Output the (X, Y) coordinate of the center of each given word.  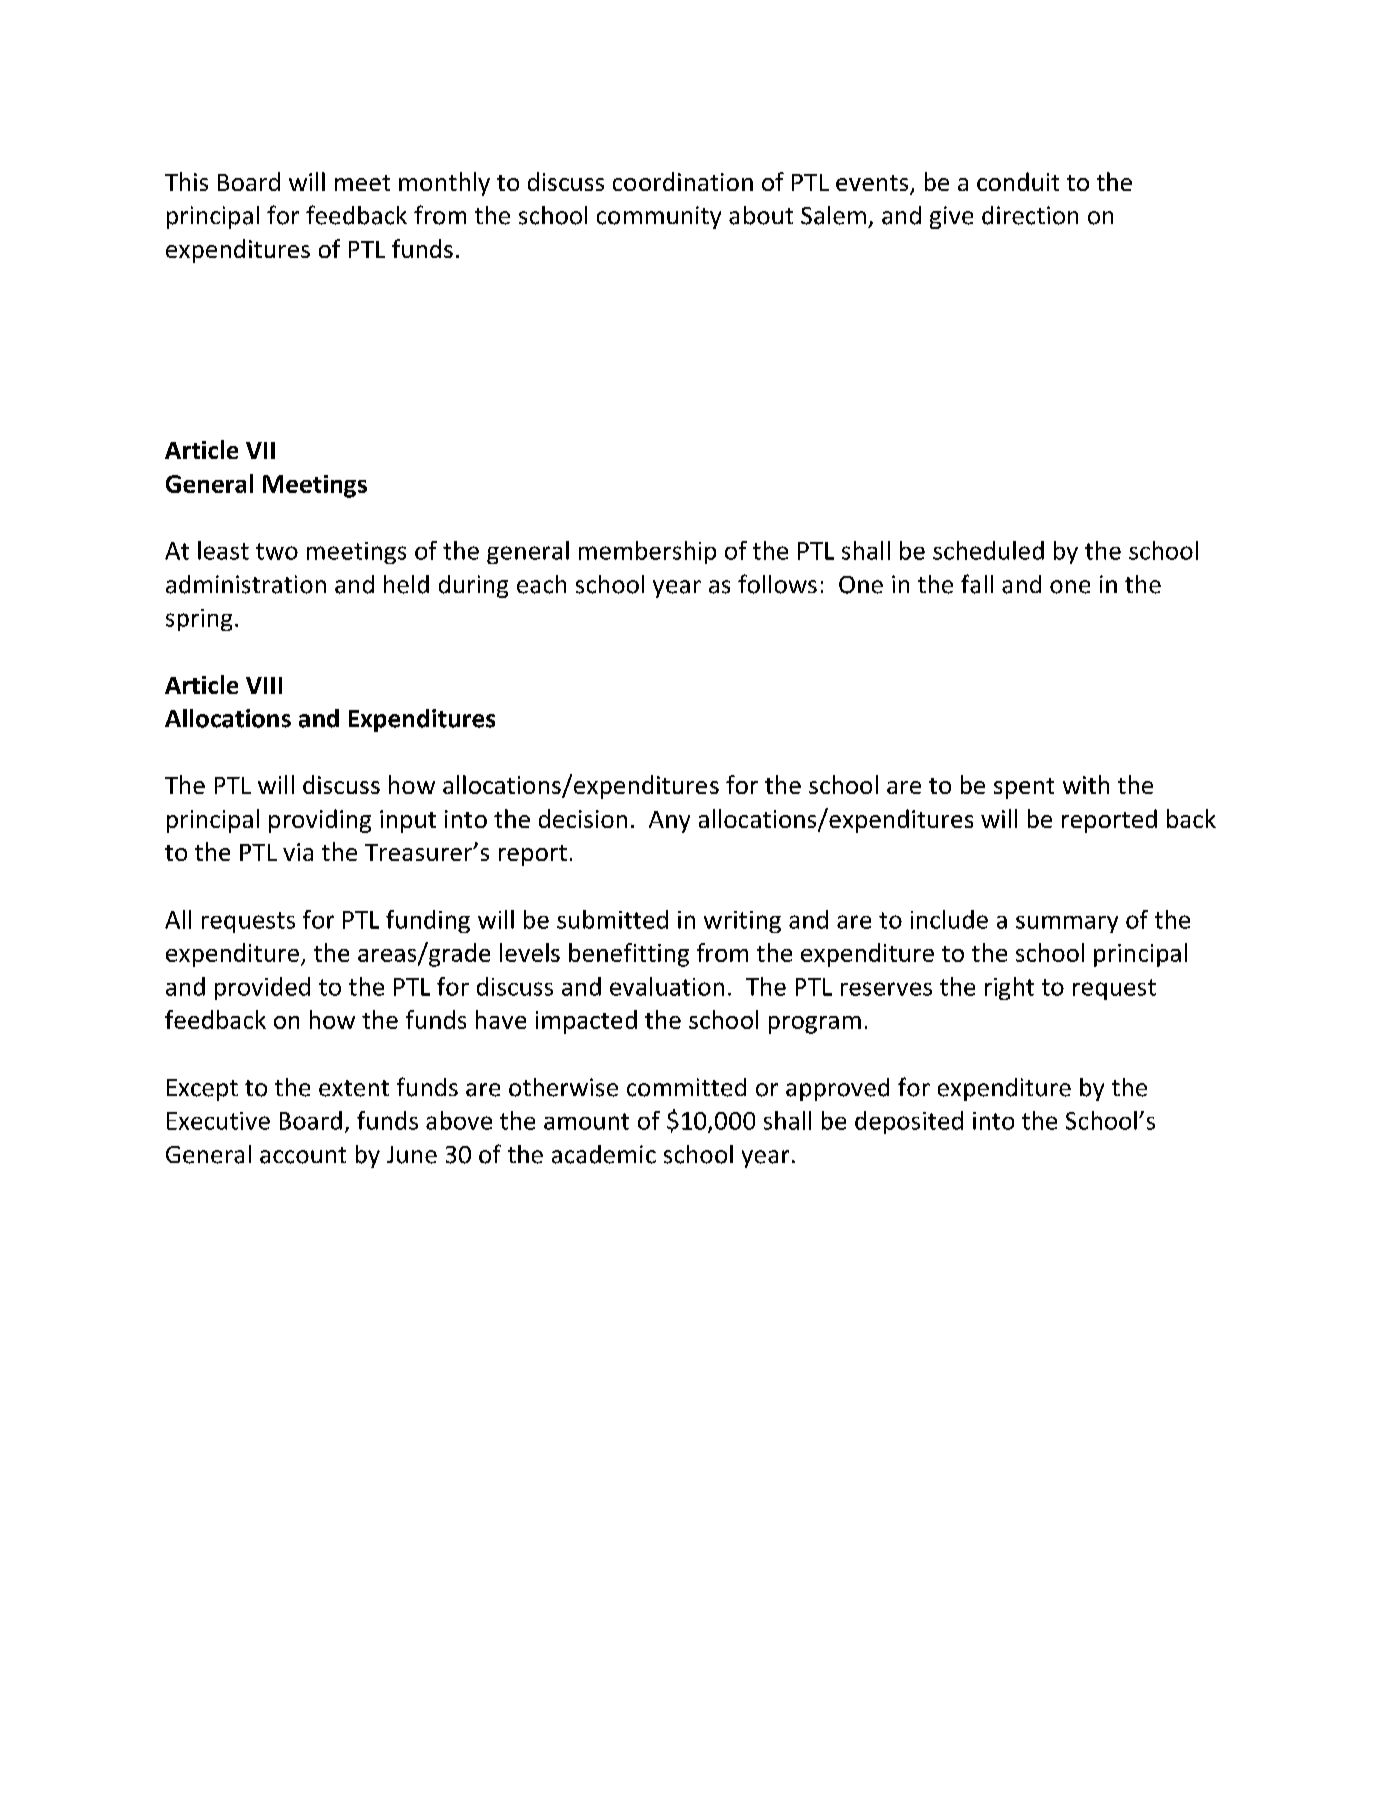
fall (977, 584)
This (186, 181)
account (303, 1155)
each (541, 584)
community (659, 217)
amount (586, 1121)
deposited (909, 1122)
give (951, 217)
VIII (264, 685)
